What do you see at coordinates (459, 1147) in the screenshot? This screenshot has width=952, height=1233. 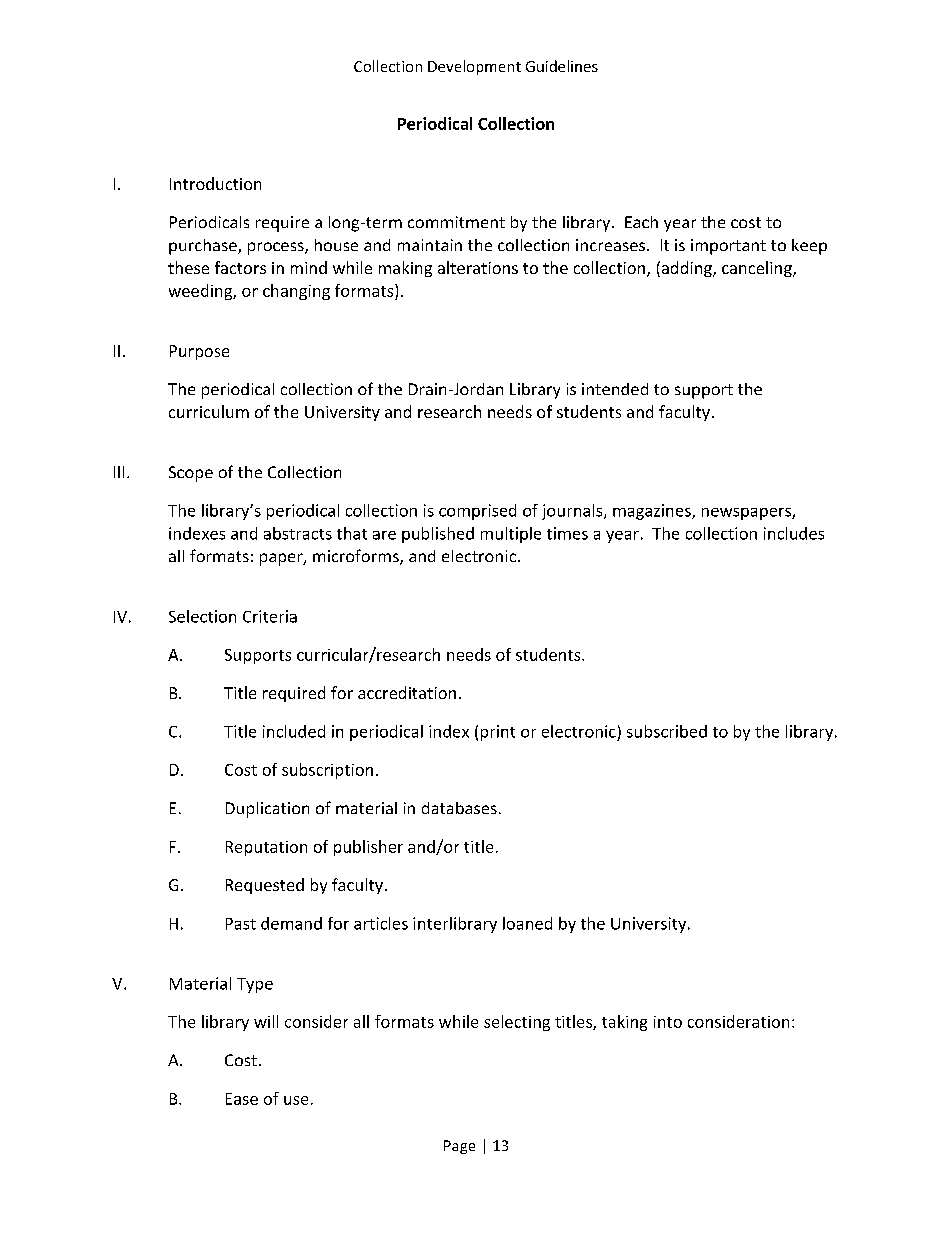 I see `Page` at bounding box center [459, 1147].
